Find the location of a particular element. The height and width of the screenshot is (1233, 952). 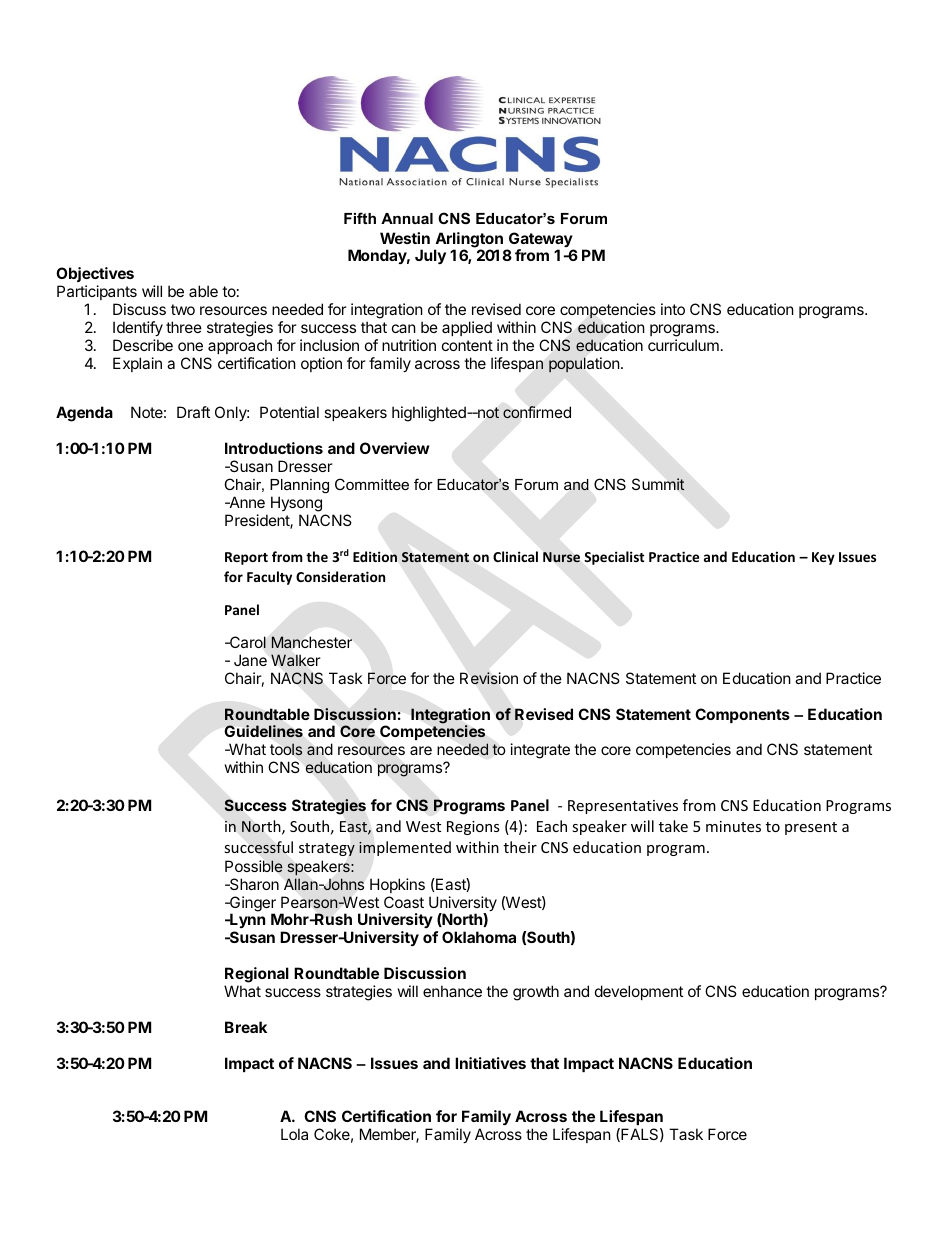

development is located at coordinates (639, 992).
